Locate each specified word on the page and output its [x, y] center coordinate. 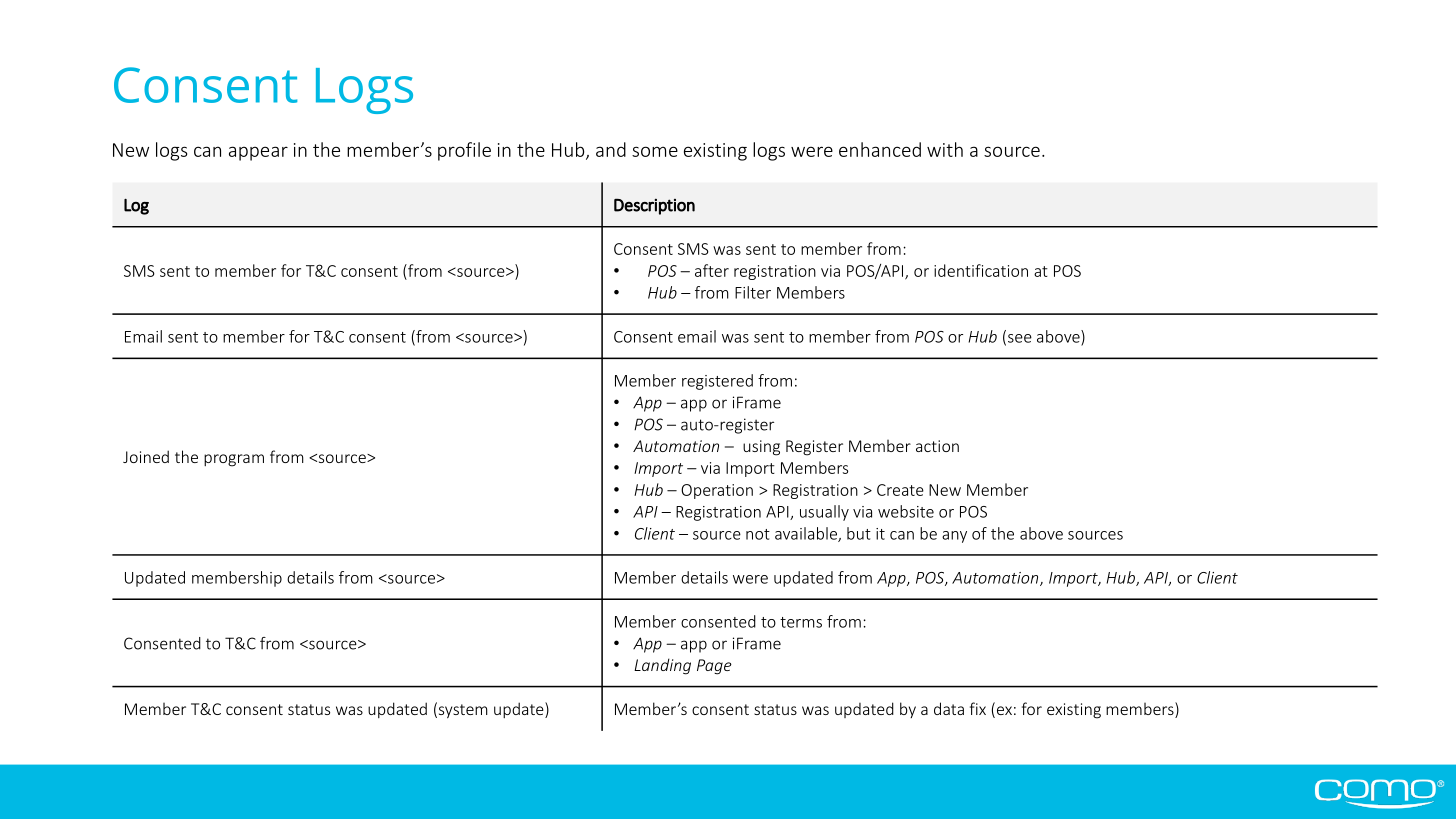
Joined [146, 456]
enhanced [880, 149]
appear [258, 153]
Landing [662, 666]
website [906, 511]
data [949, 708]
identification [981, 270]
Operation [717, 491]
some [655, 151]
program [234, 460]
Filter [753, 292]
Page [714, 667]
